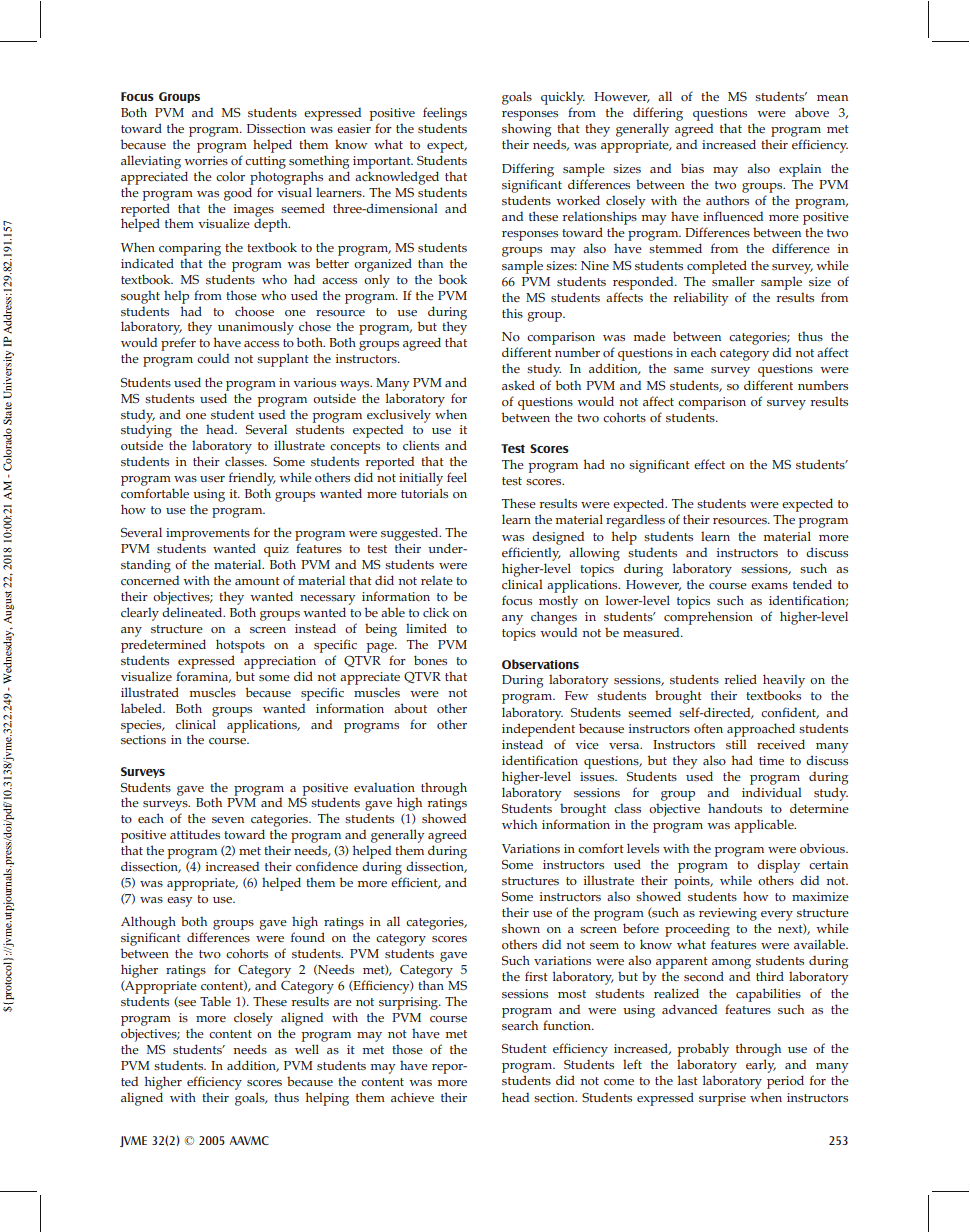  I want to click on well, so click(307, 1049).
